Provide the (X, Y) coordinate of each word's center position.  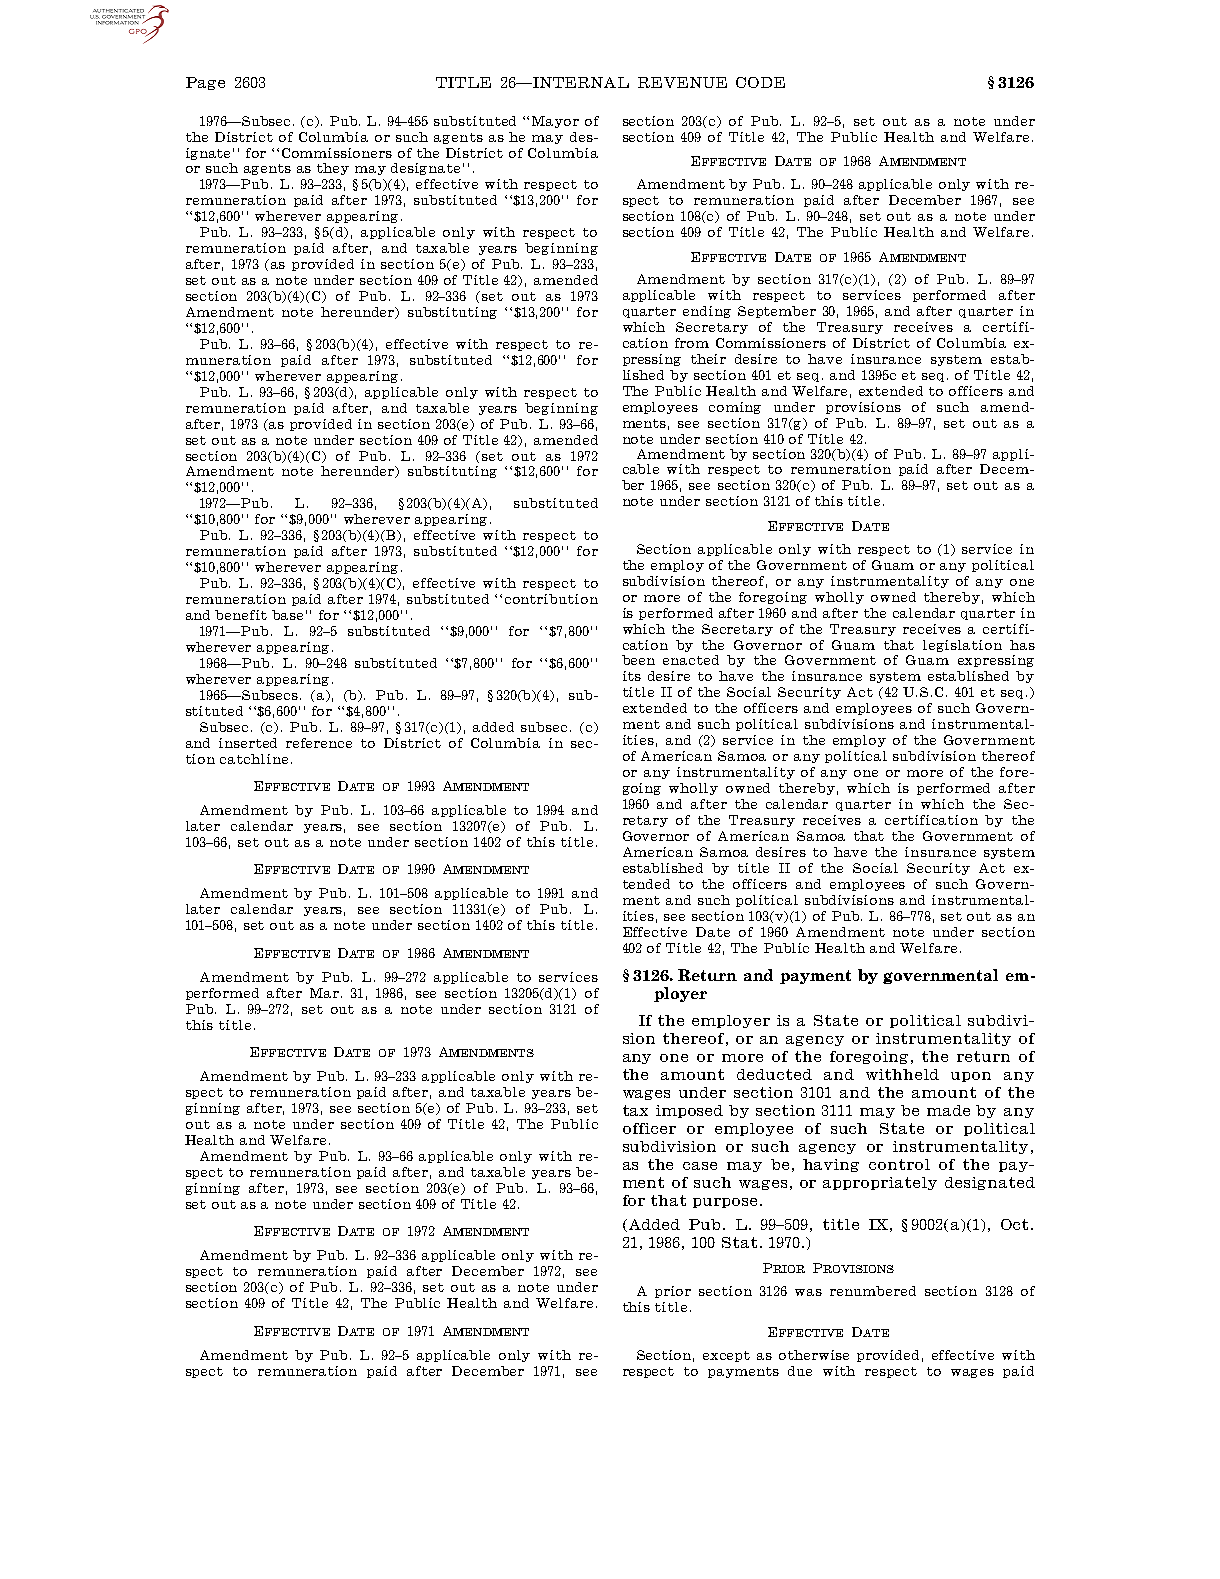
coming (735, 408)
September (777, 312)
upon (971, 1077)
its (632, 676)
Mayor (555, 122)
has (1022, 645)
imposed (689, 1111)
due (800, 1371)
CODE (760, 82)
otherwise (814, 1355)
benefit (241, 615)
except (726, 1356)
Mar (326, 993)
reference (319, 743)
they (333, 169)
